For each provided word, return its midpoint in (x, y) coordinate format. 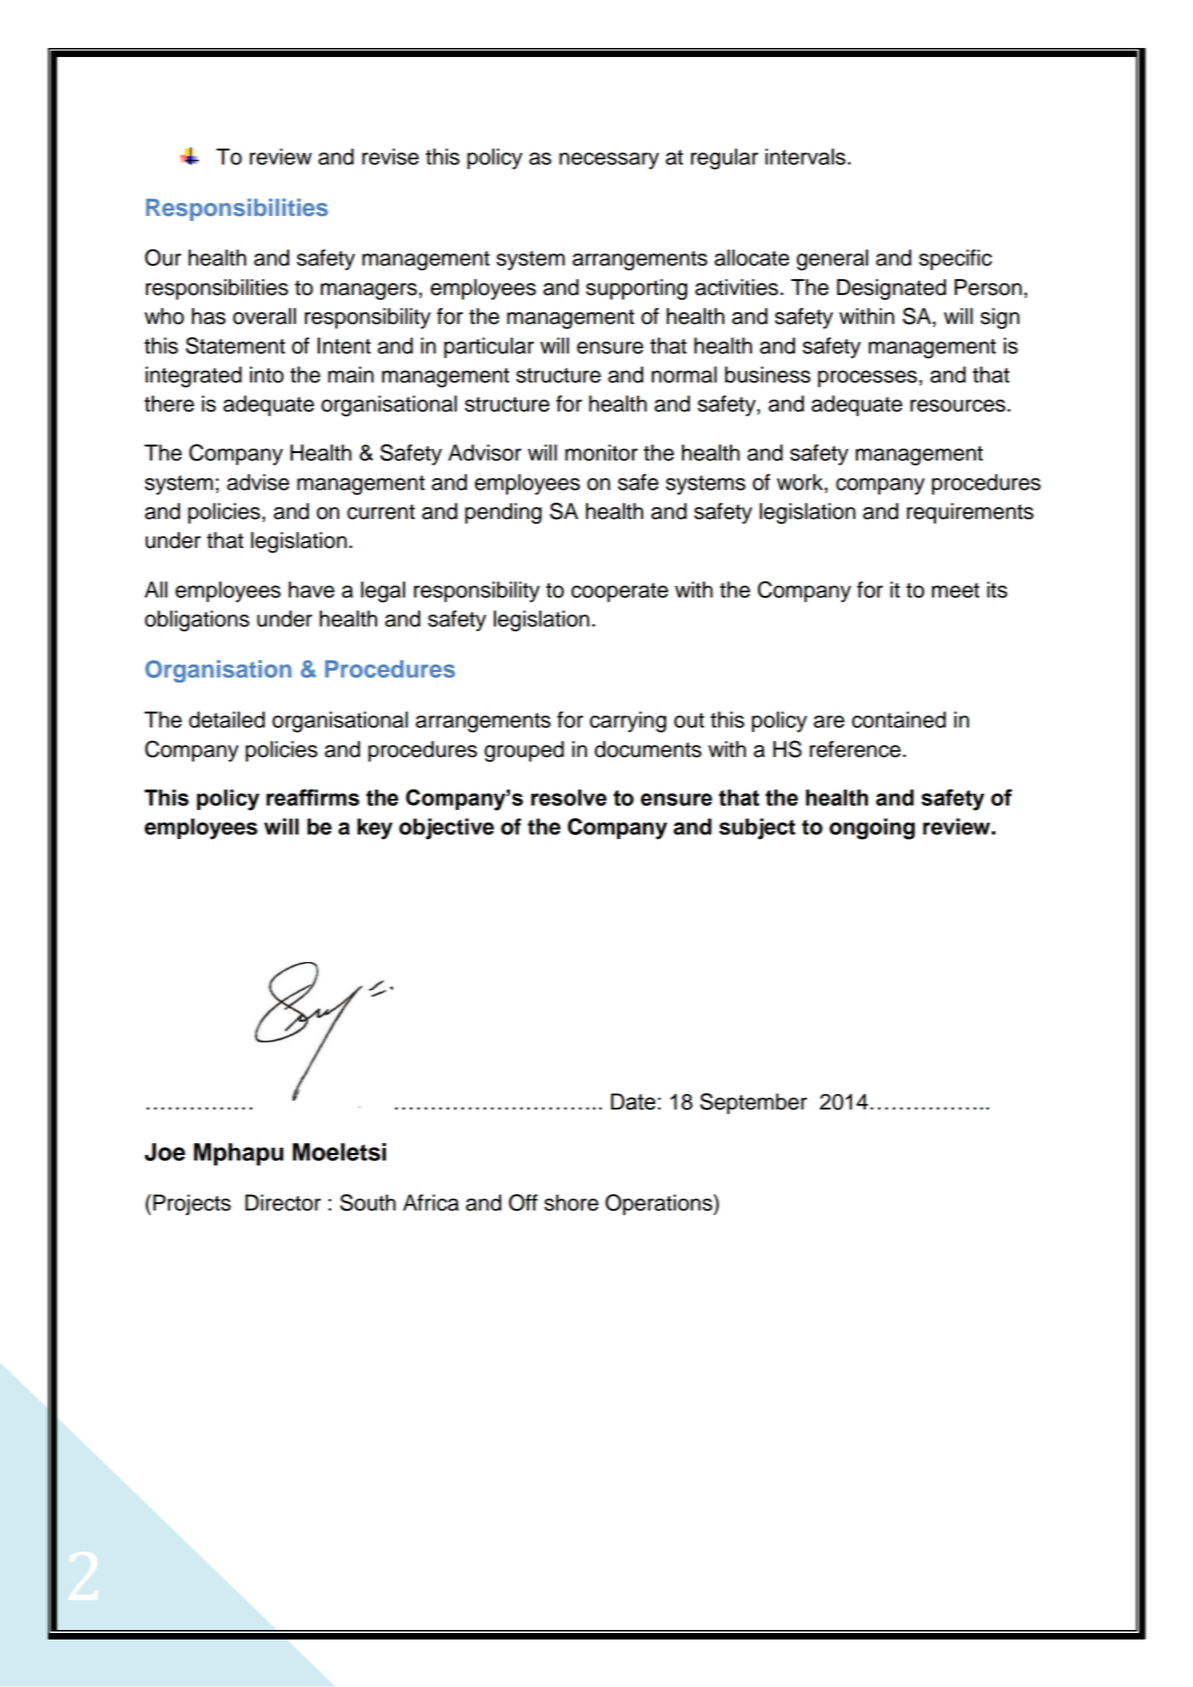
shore (571, 1202)
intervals (805, 156)
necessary (609, 161)
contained (899, 719)
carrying (628, 722)
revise (390, 156)
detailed (227, 719)
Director (283, 1202)
